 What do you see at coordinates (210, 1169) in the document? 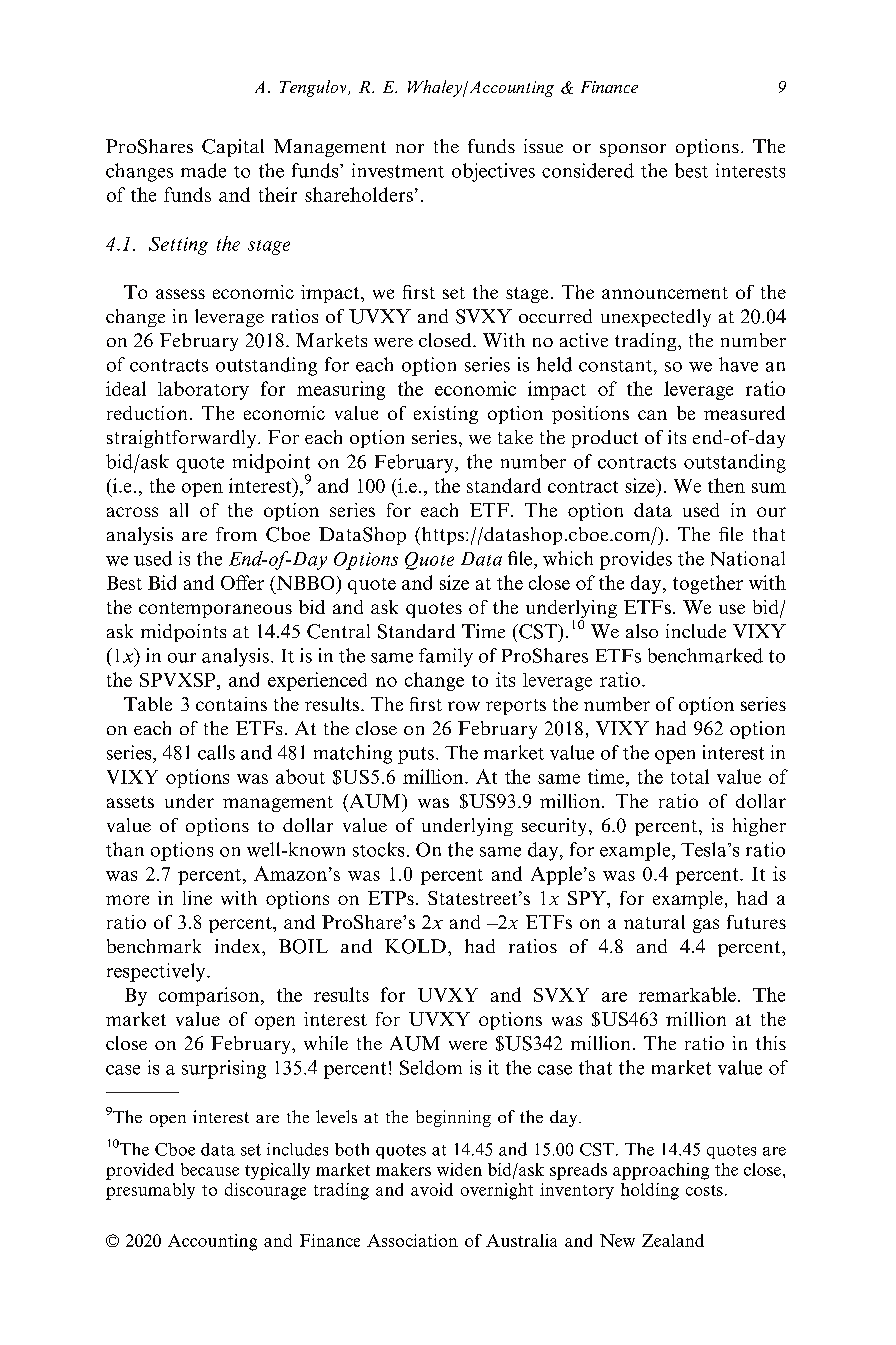
I see `because` at bounding box center [210, 1169].
